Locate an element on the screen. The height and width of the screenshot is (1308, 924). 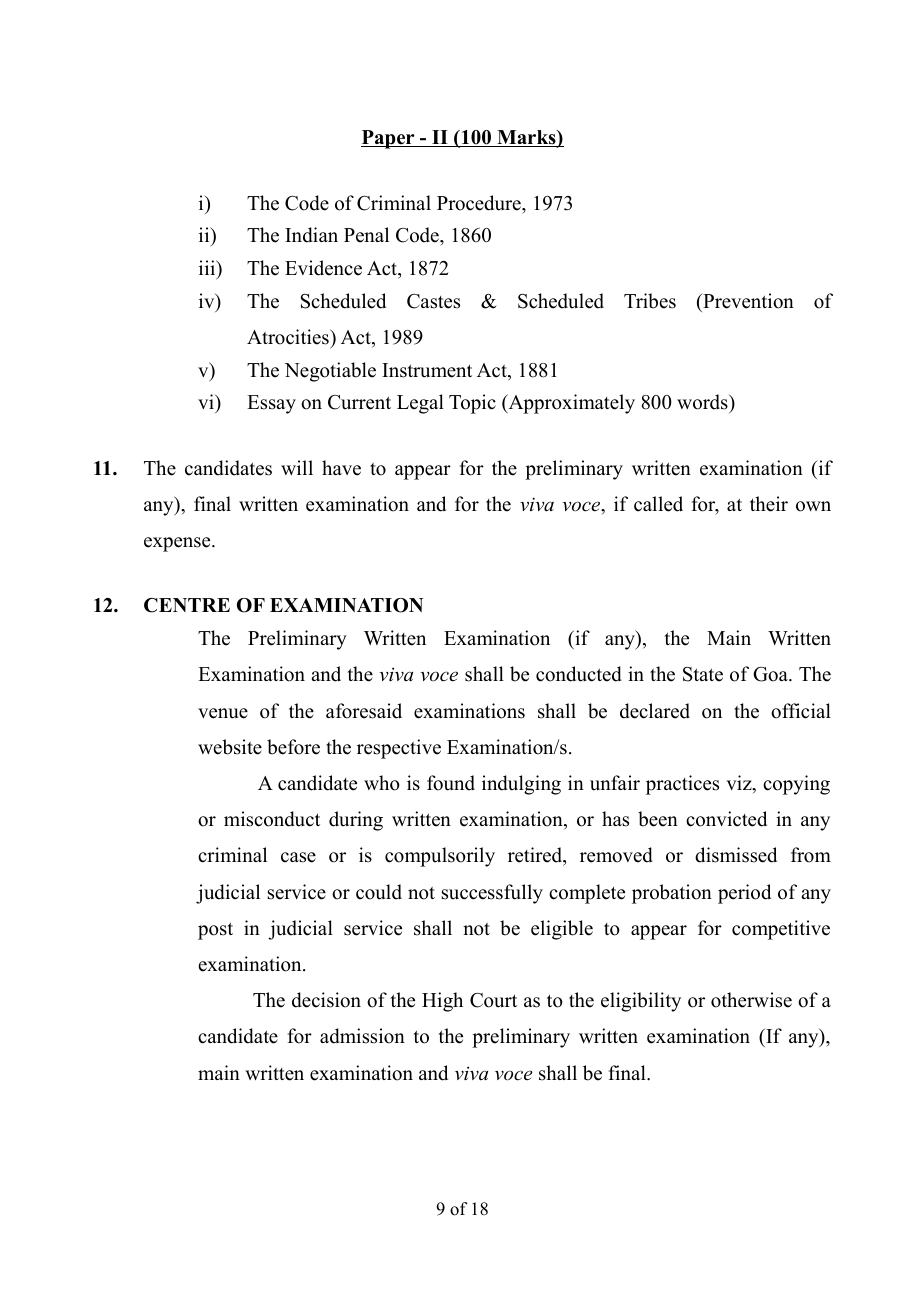
Prevention is located at coordinates (747, 301).
